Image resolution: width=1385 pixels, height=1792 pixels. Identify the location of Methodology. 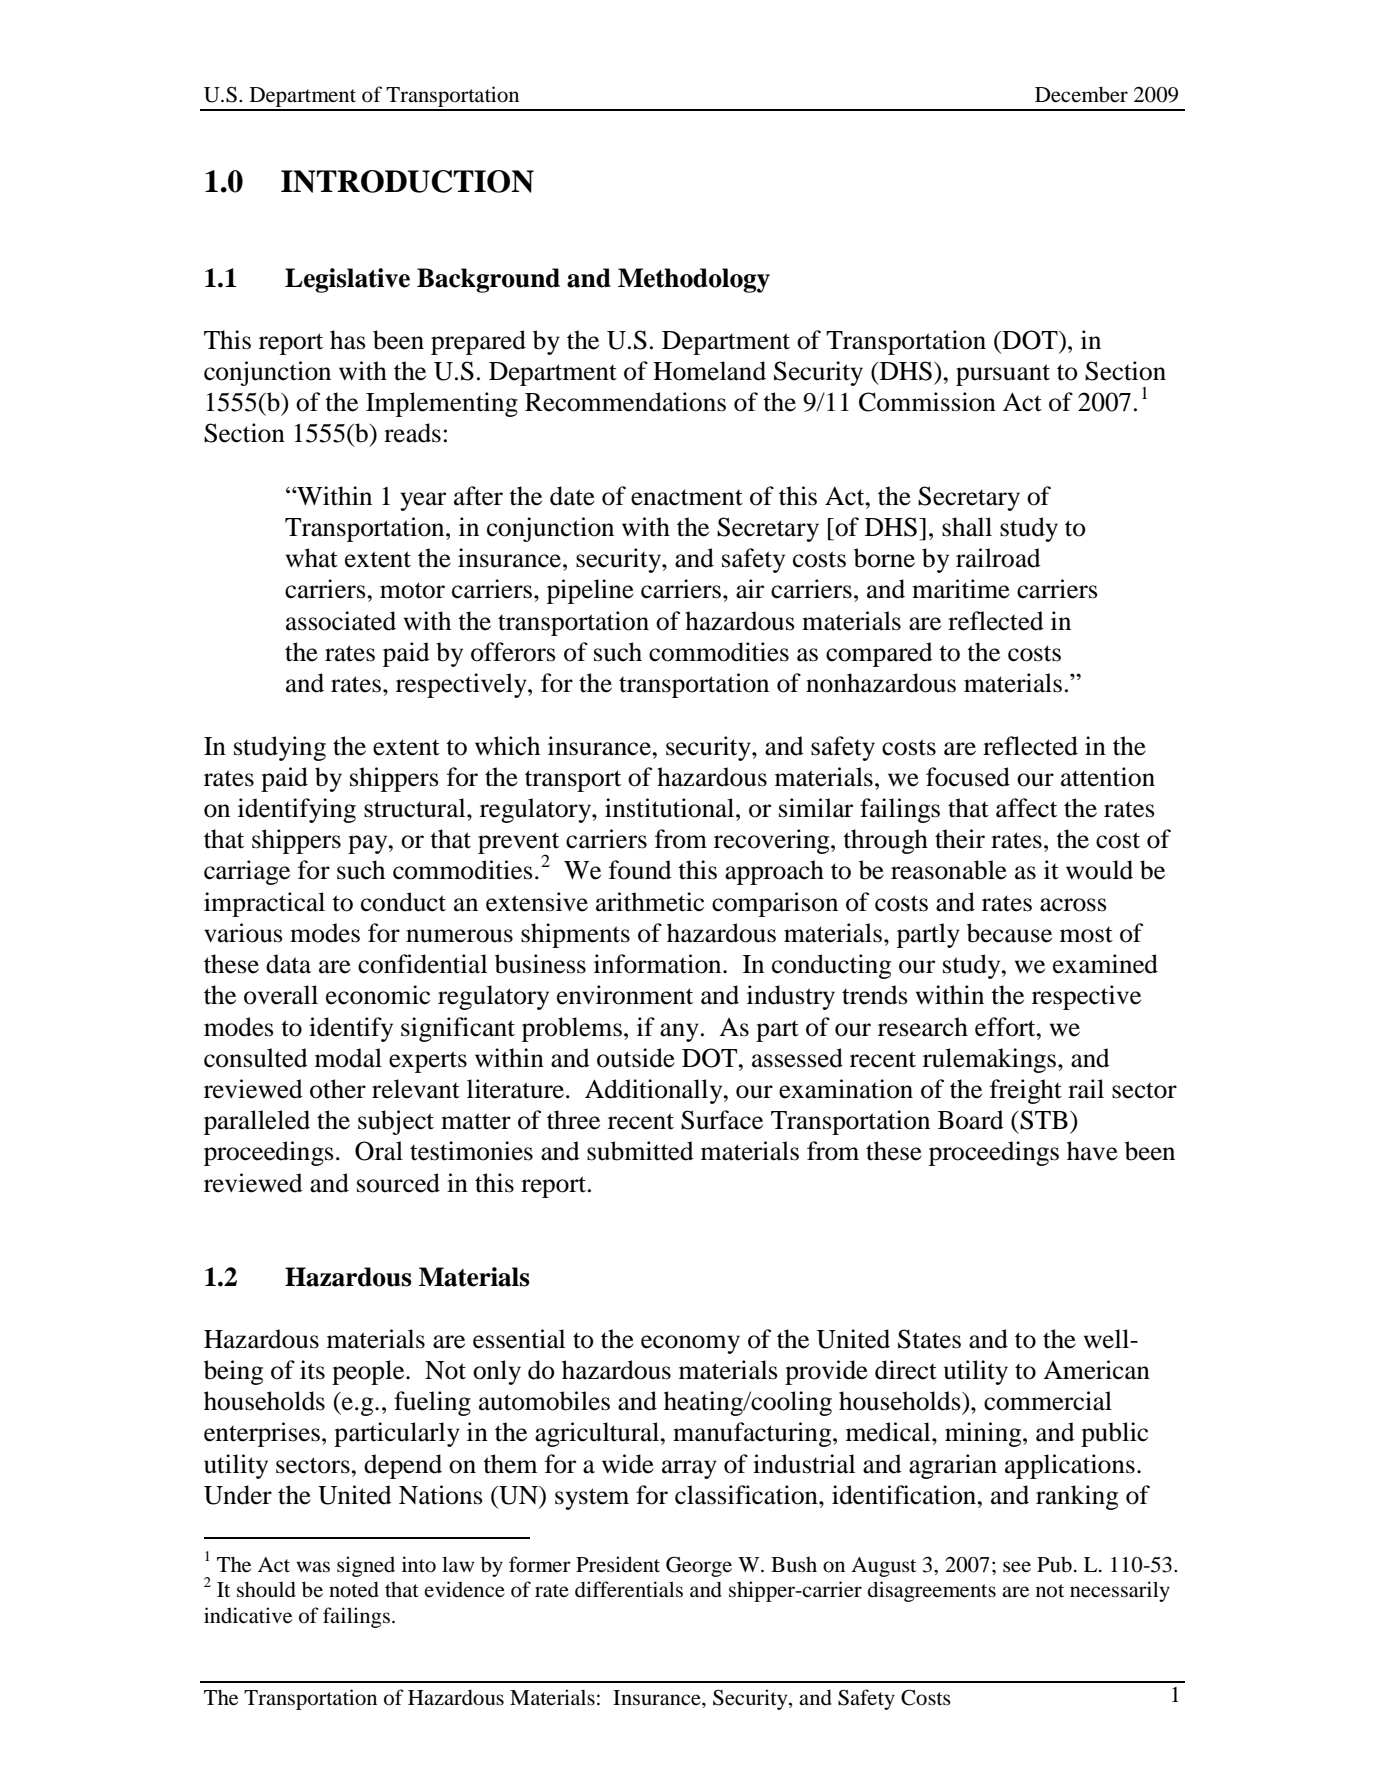
(694, 280).
